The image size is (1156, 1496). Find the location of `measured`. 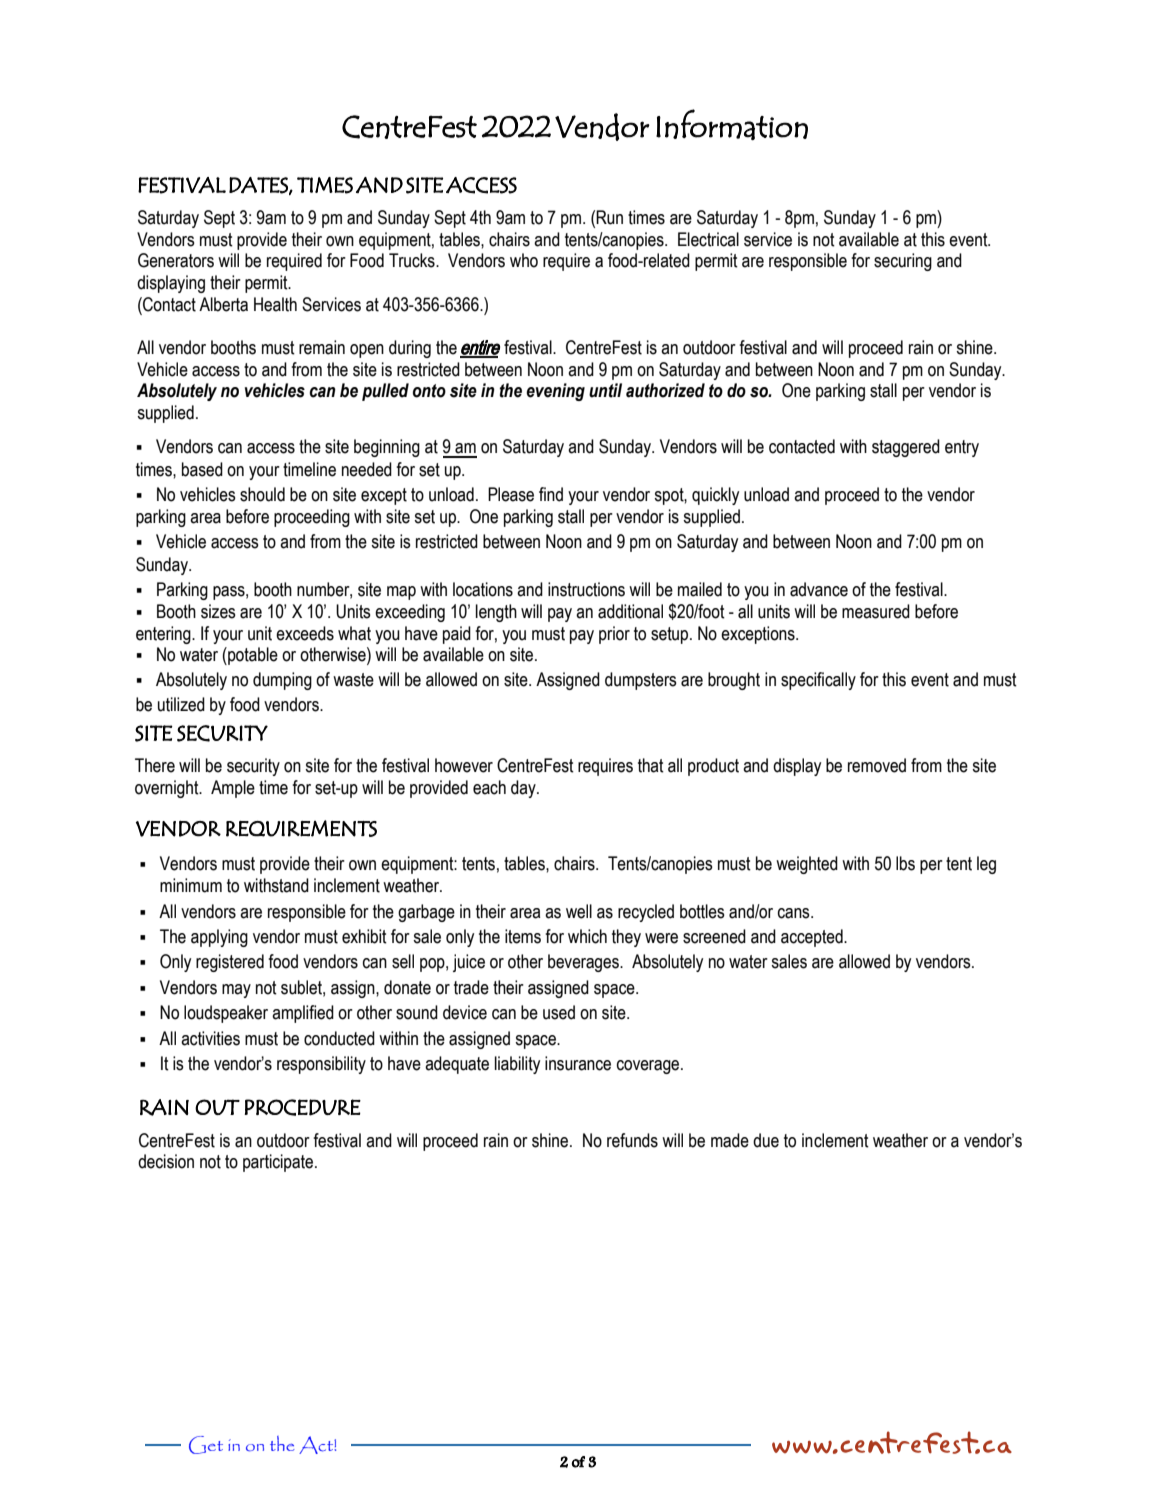

measured is located at coordinates (876, 611).
